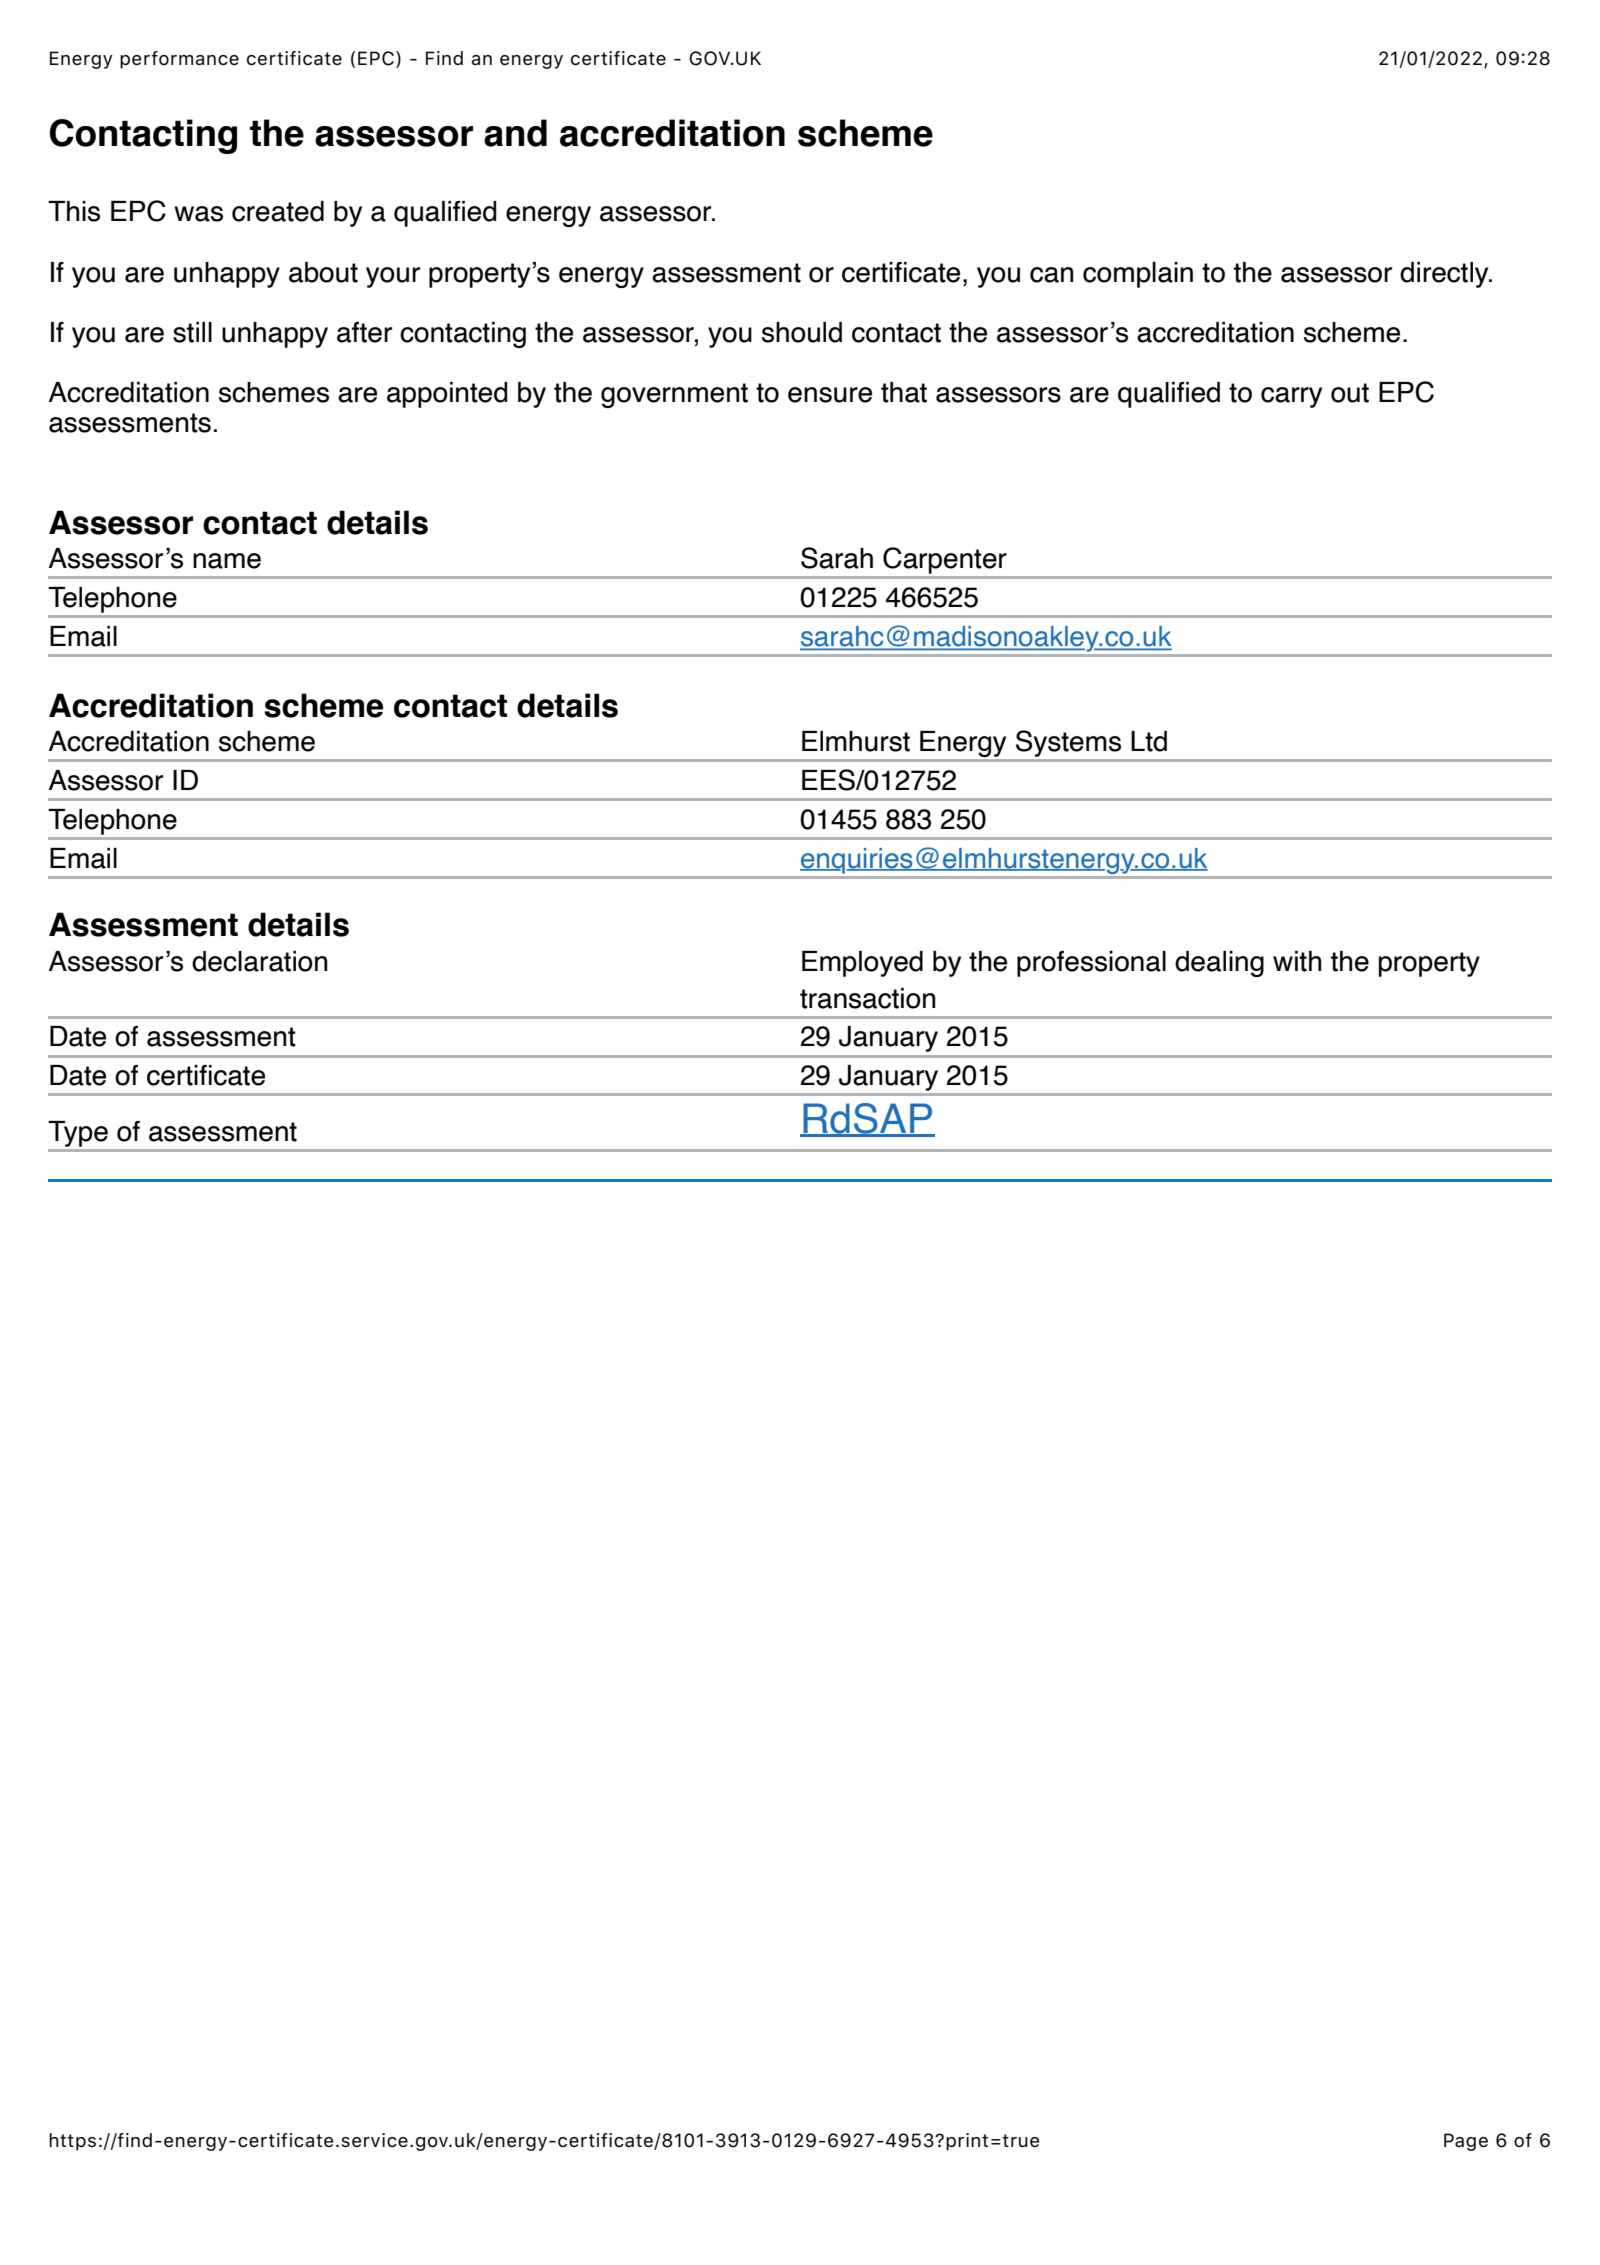 Image resolution: width=1600 pixels, height=2265 pixels. I want to click on directly, so click(1445, 275).
